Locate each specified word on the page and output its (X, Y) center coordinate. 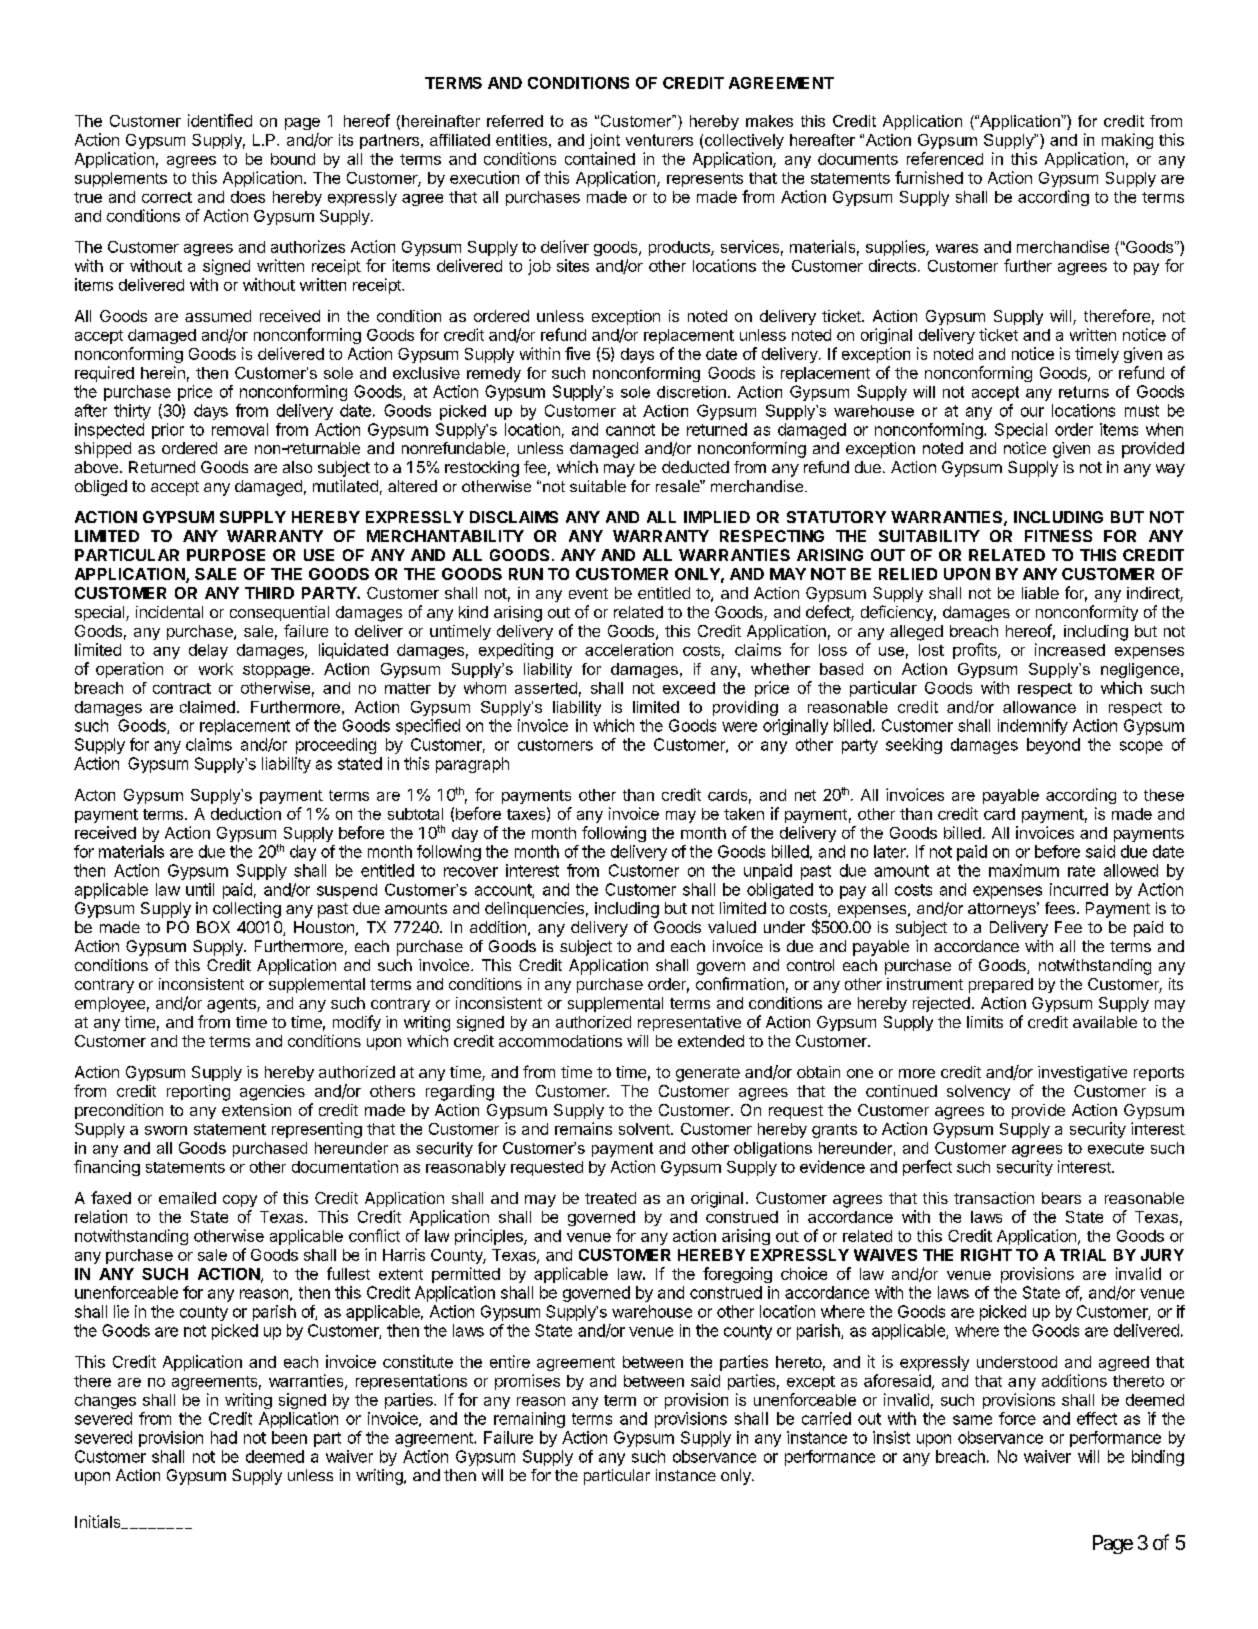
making (1127, 141)
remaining (529, 1420)
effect (1097, 1418)
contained (600, 158)
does (248, 197)
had (224, 1437)
